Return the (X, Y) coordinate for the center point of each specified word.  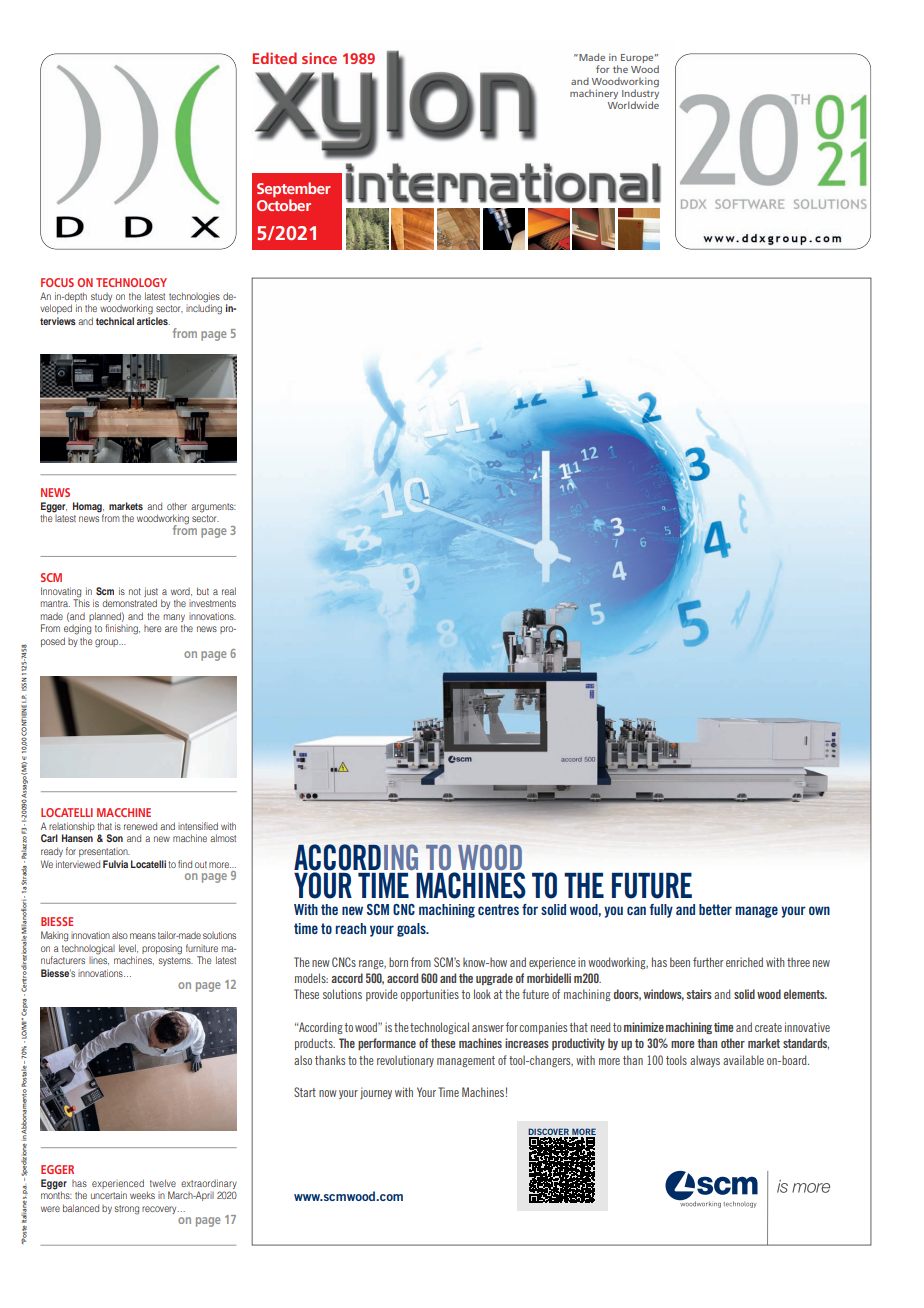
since (319, 58)
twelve (163, 1183)
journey (376, 1093)
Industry (640, 94)
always (705, 1061)
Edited (275, 58)
